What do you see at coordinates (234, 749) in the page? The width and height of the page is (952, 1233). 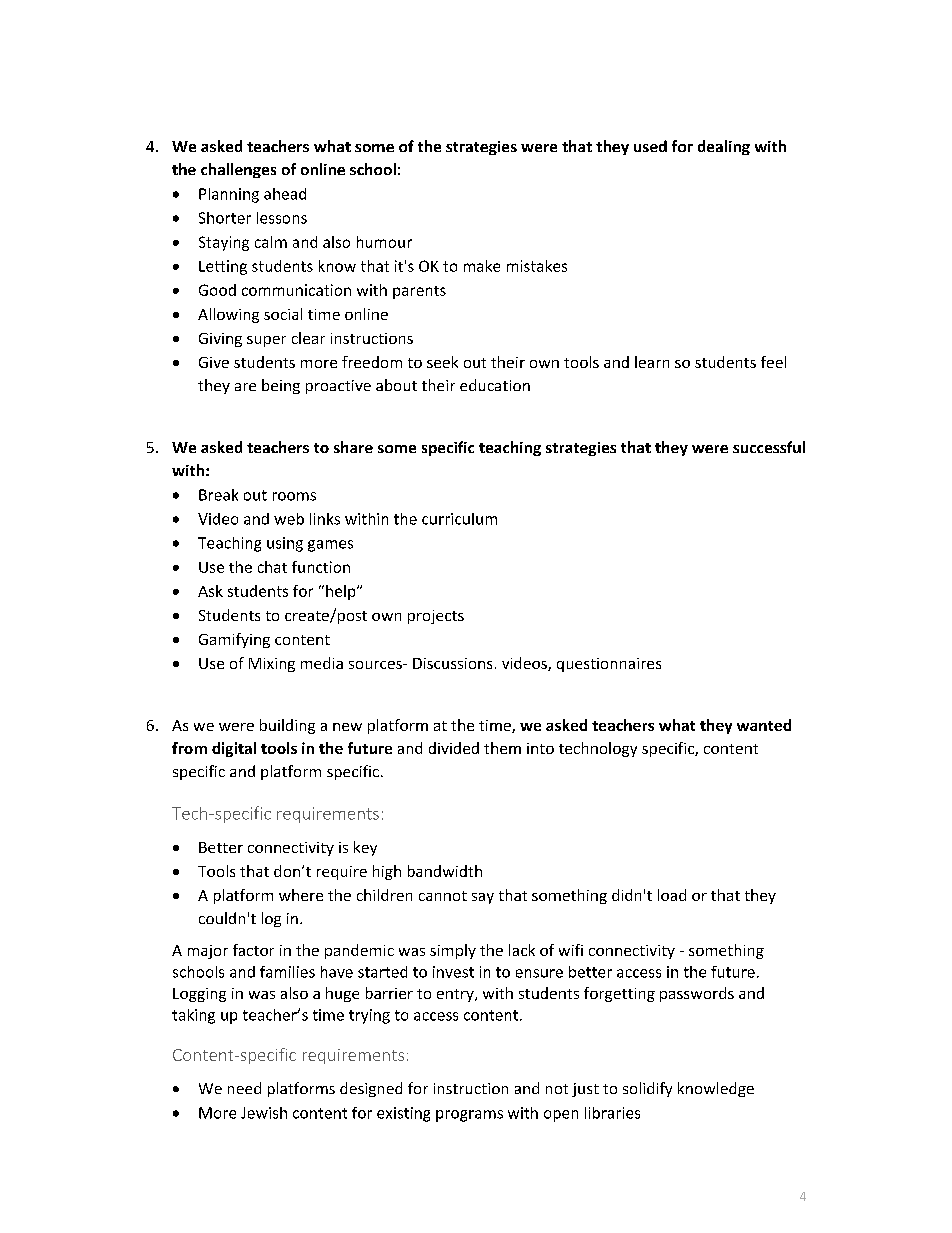 I see `digital` at bounding box center [234, 749].
